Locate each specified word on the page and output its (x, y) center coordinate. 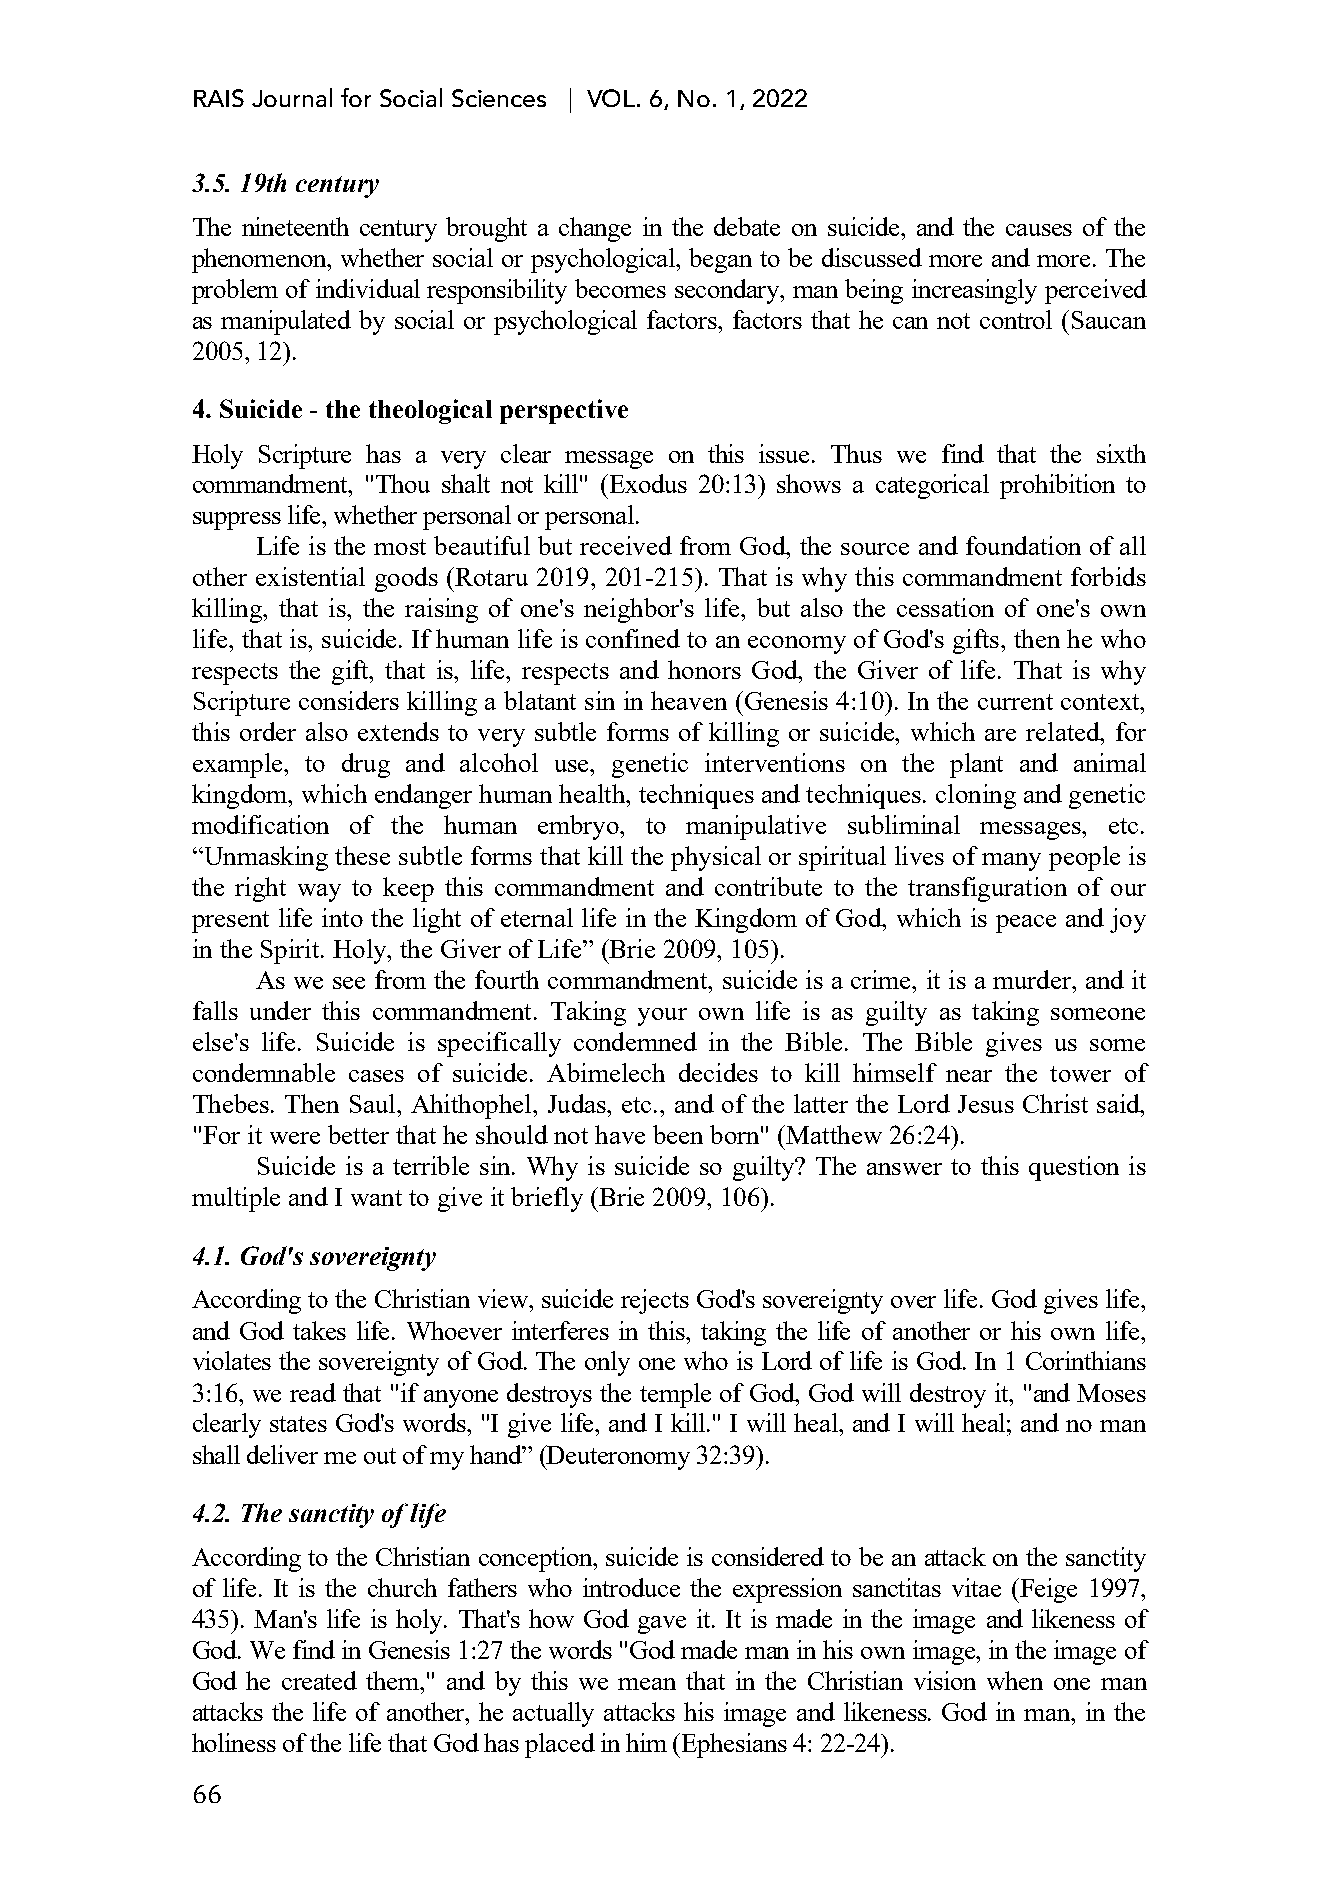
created (319, 1680)
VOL (612, 98)
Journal (292, 97)
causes (1039, 230)
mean (647, 1684)
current (1015, 702)
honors (704, 669)
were (295, 1138)
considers (349, 700)
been (678, 1134)
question (1074, 1168)
